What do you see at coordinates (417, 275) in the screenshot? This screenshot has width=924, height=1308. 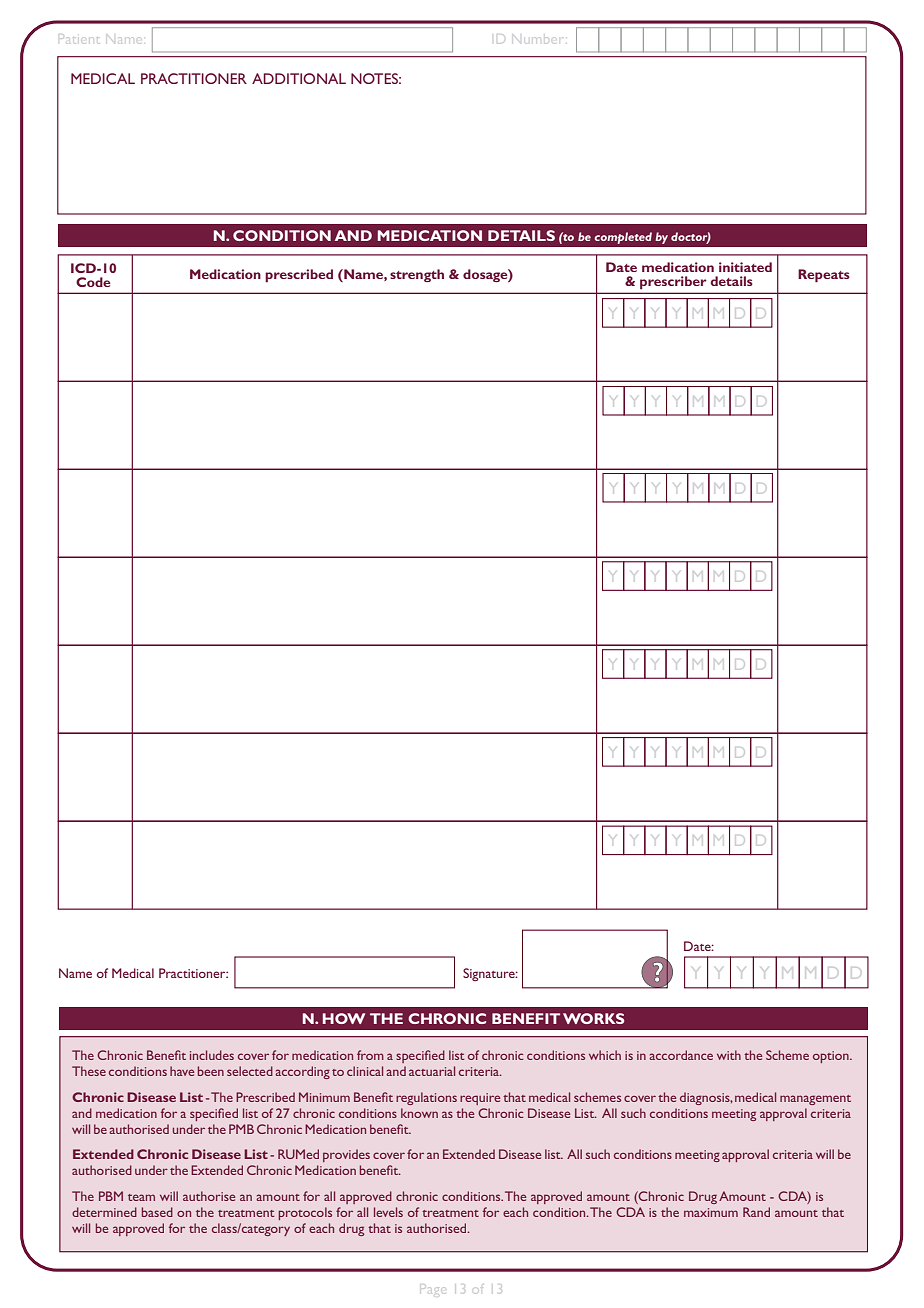 I see `strength` at bounding box center [417, 275].
